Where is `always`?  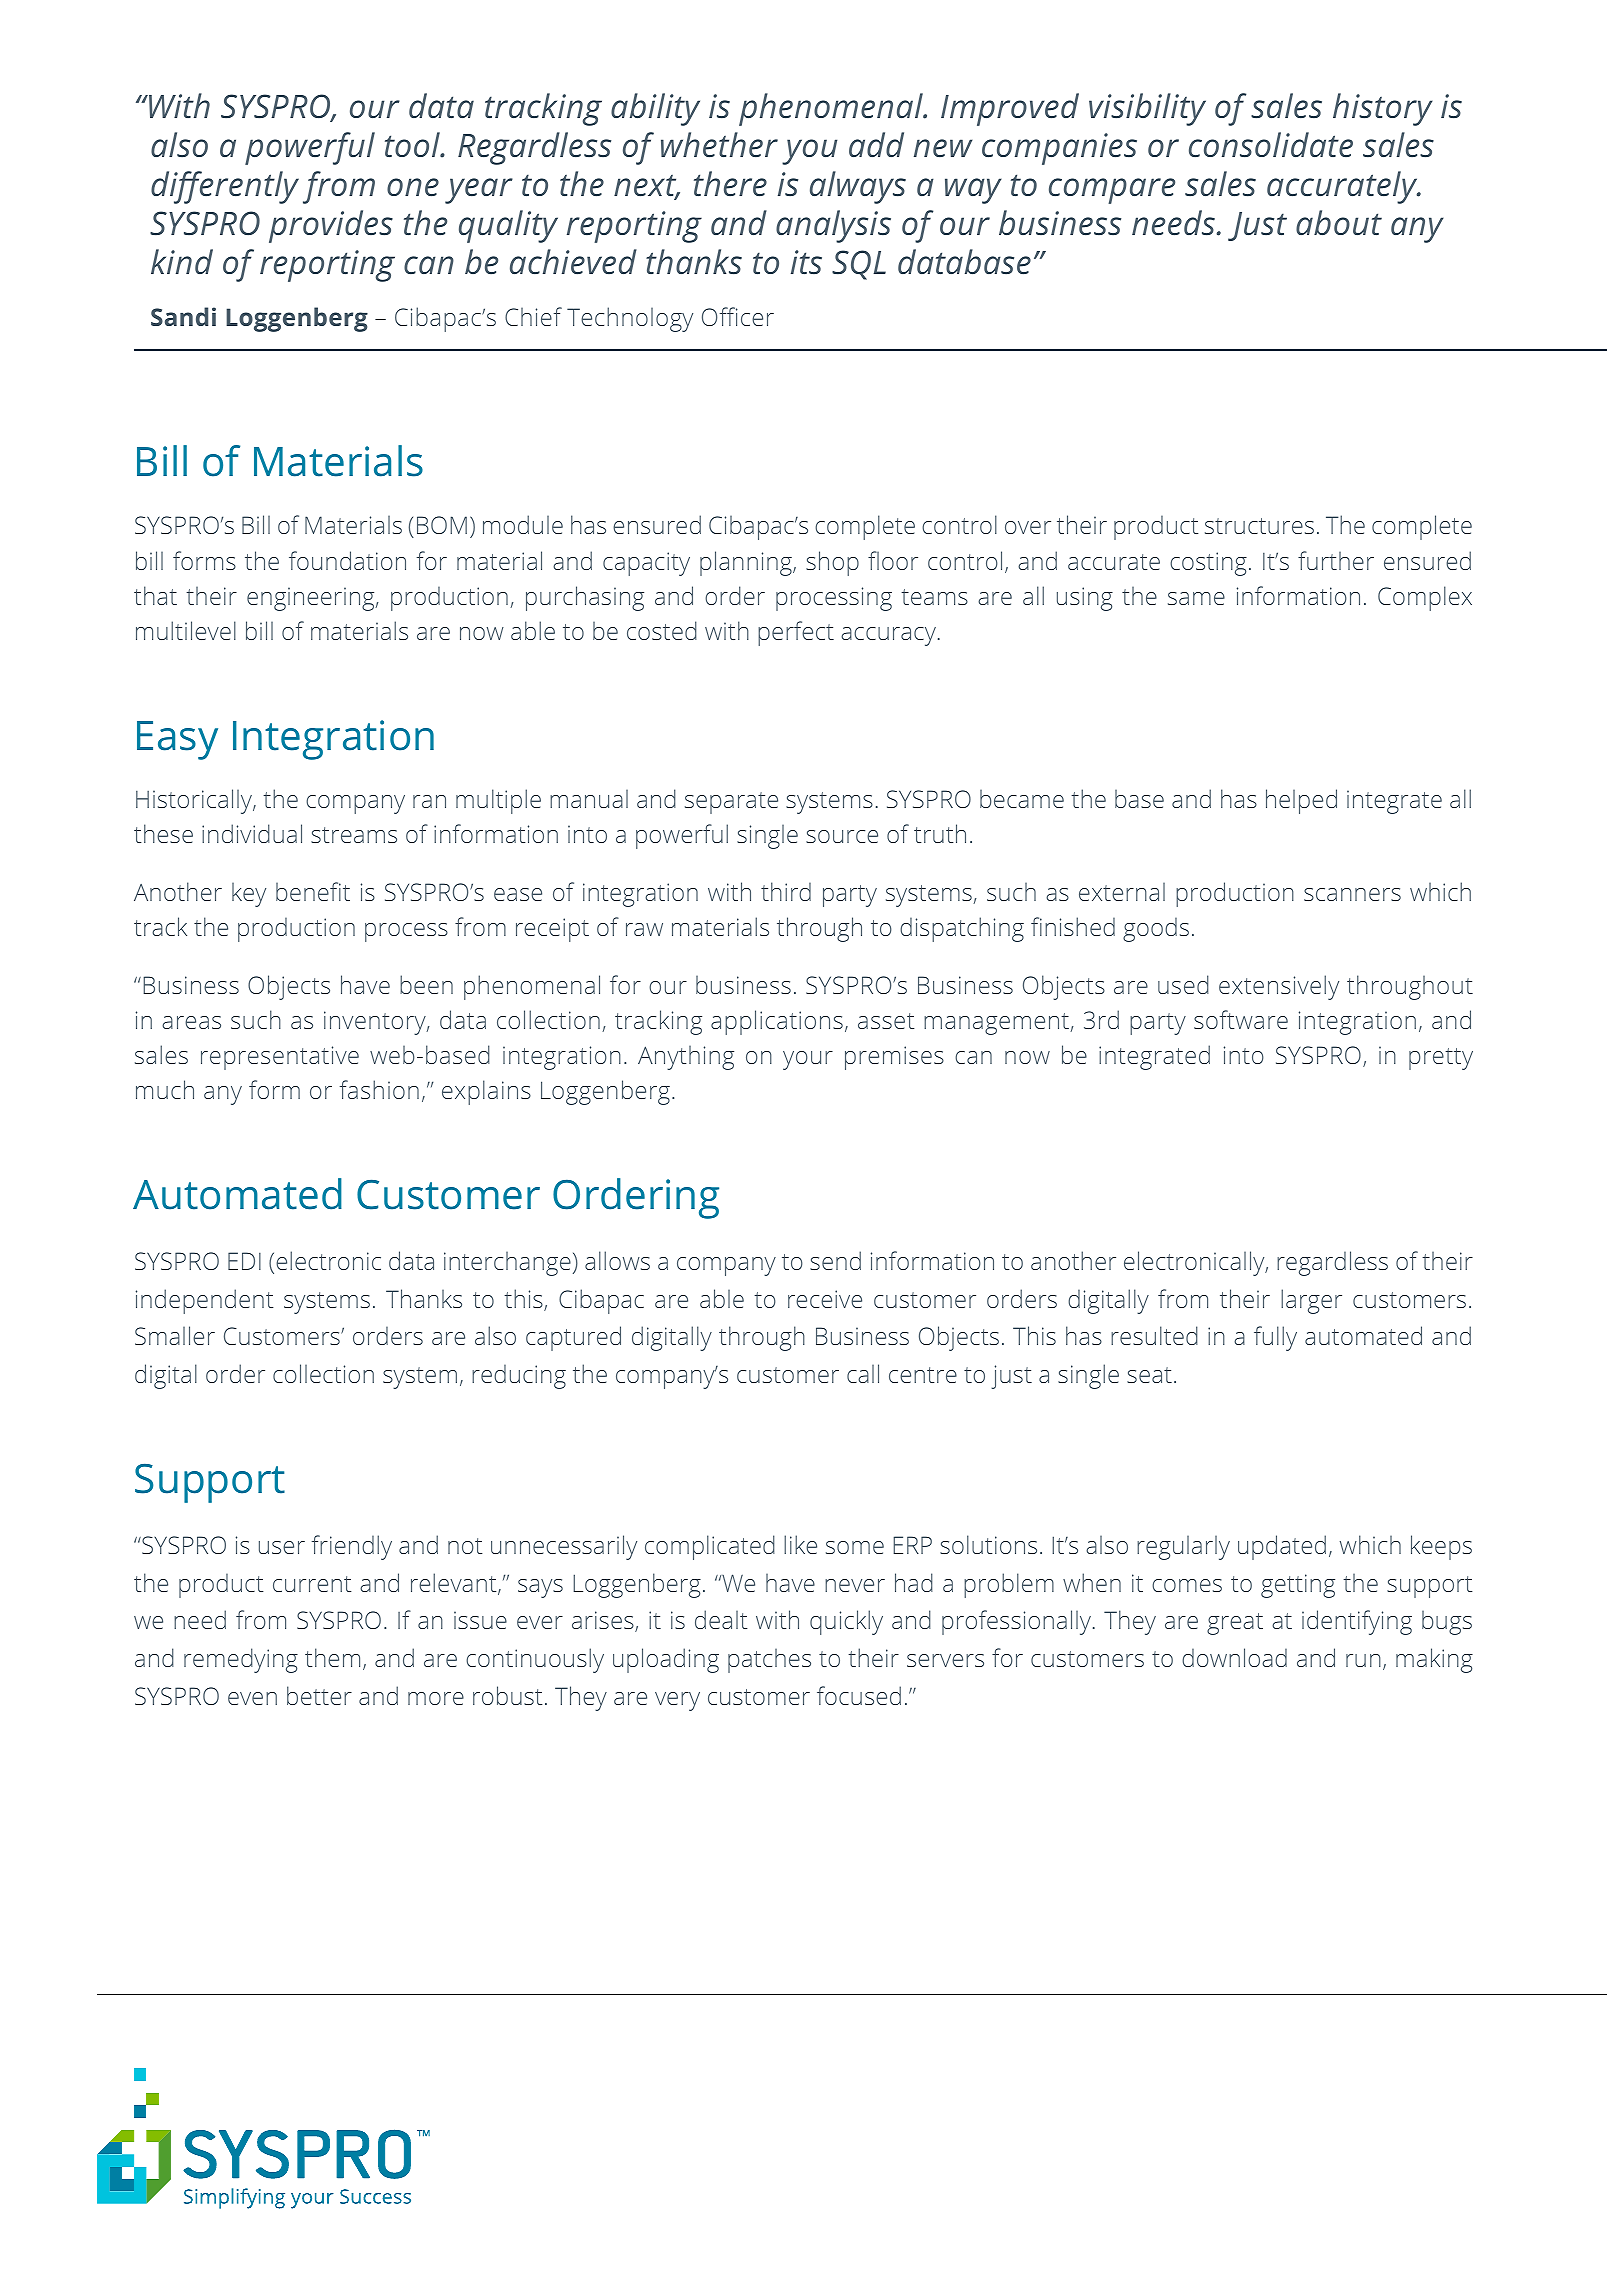
always is located at coordinates (858, 187).
